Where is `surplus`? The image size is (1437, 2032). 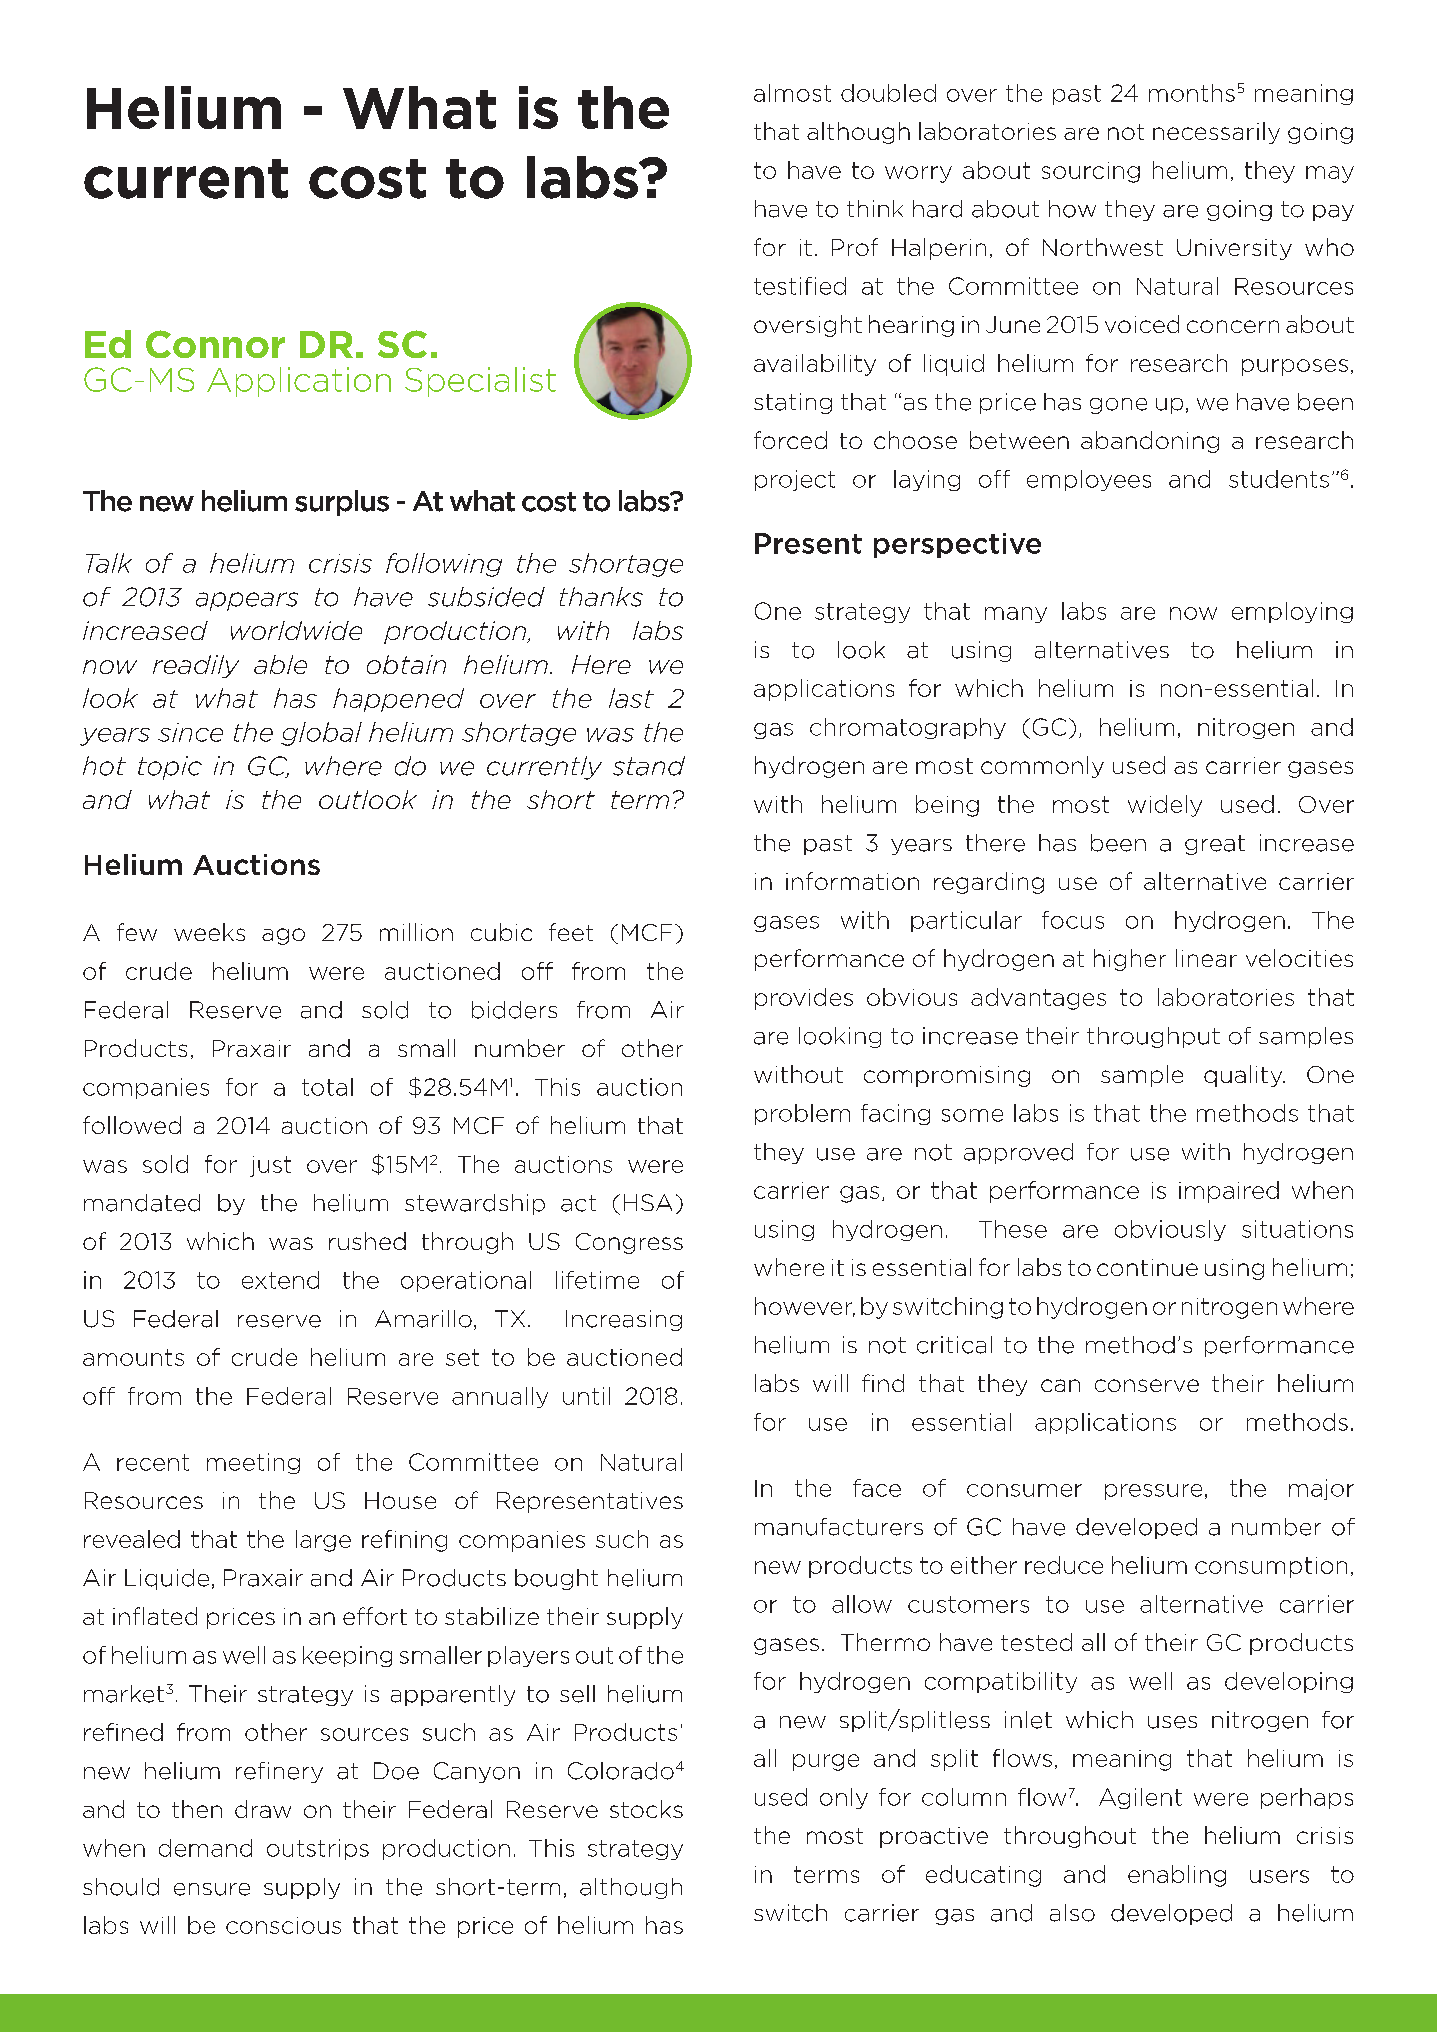 surplus is located at coordinates (342, 503).
